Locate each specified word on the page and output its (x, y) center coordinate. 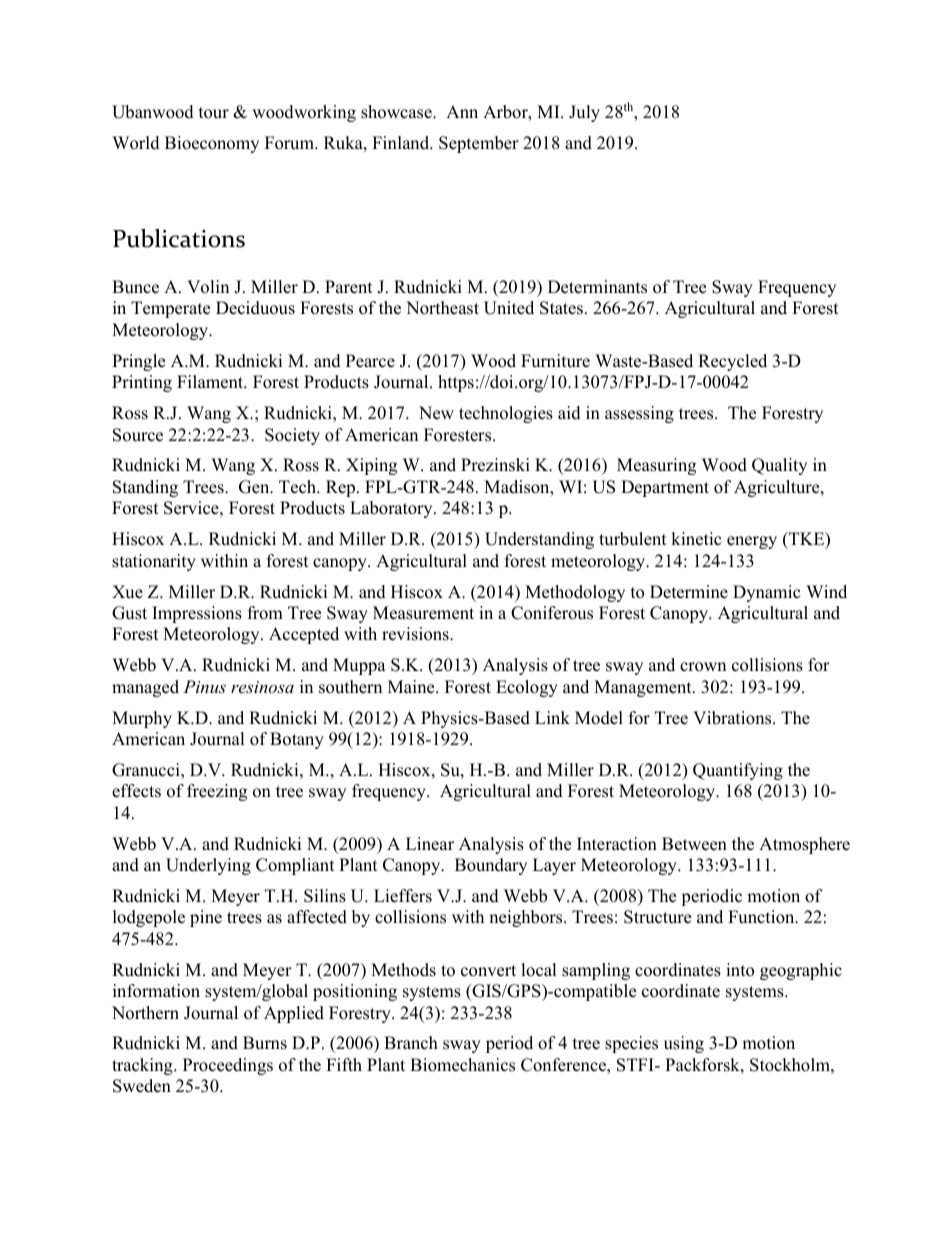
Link (552, 717)
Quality (779, 466)
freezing (217, 792)
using (684, 1044)
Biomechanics (462, 1065)
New (436, 413)
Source (138, 435)
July (584, 113)
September (479, 144)
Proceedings (228, 1066)
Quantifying (738, 771)
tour (214, 113)
